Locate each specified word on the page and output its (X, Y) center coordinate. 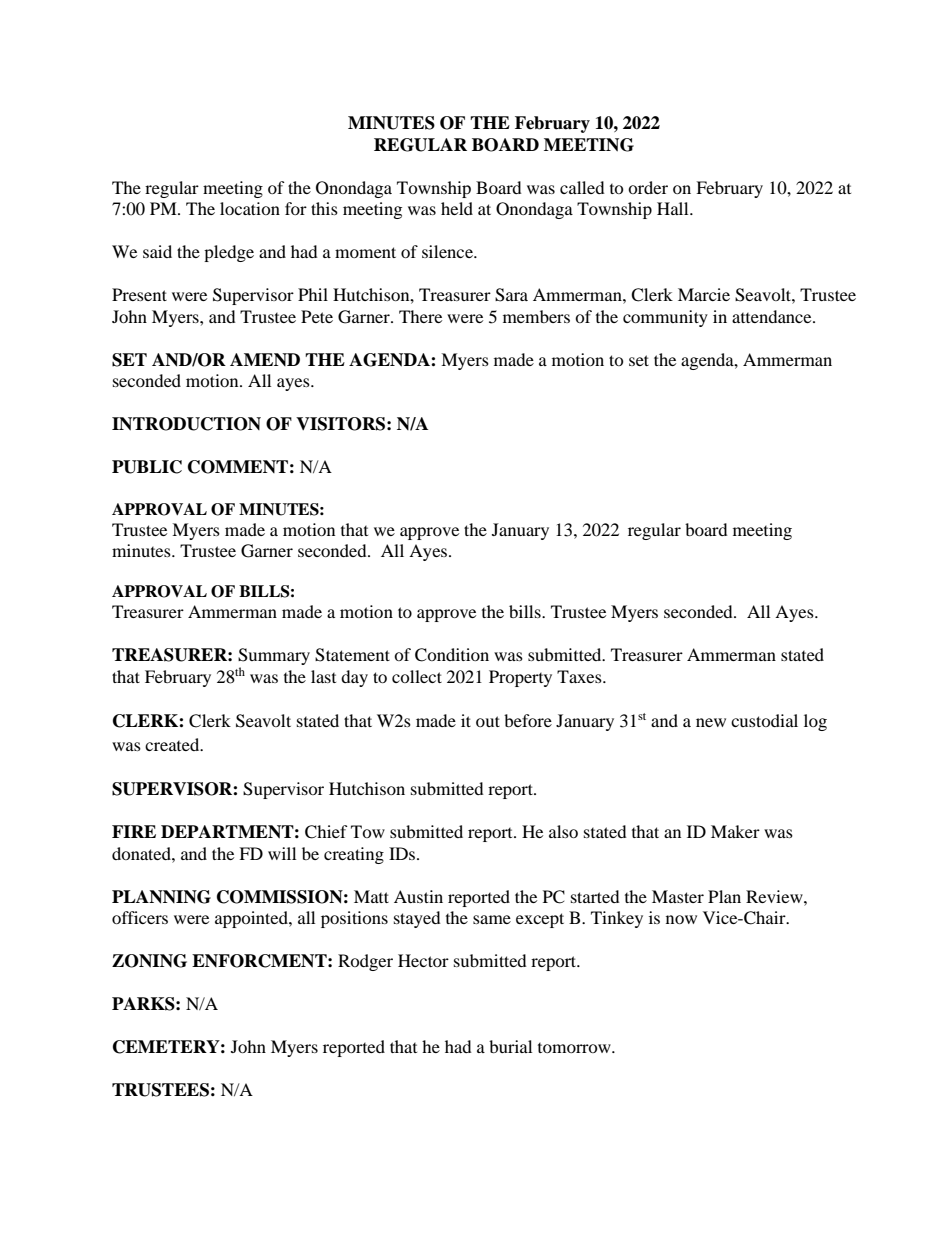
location (250, 208)
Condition (452, 655)
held (457, 208)
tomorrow (575, 1048)
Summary (274, 658)
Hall (674, 208)
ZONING (149, 961)
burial (510, 1046)
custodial (764, 720)
